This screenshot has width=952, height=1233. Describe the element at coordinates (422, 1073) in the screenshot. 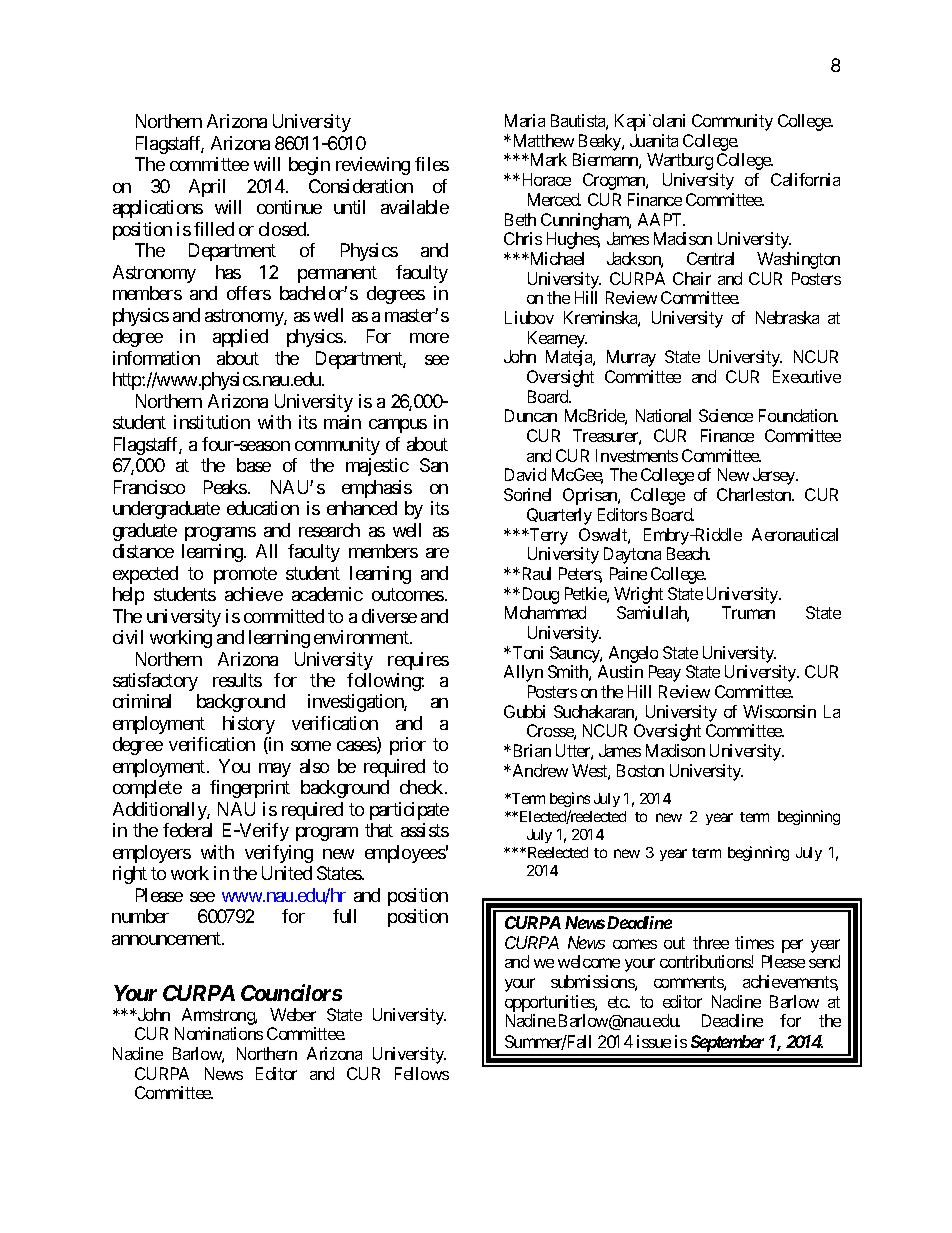

I see `Fellows` at that location.
